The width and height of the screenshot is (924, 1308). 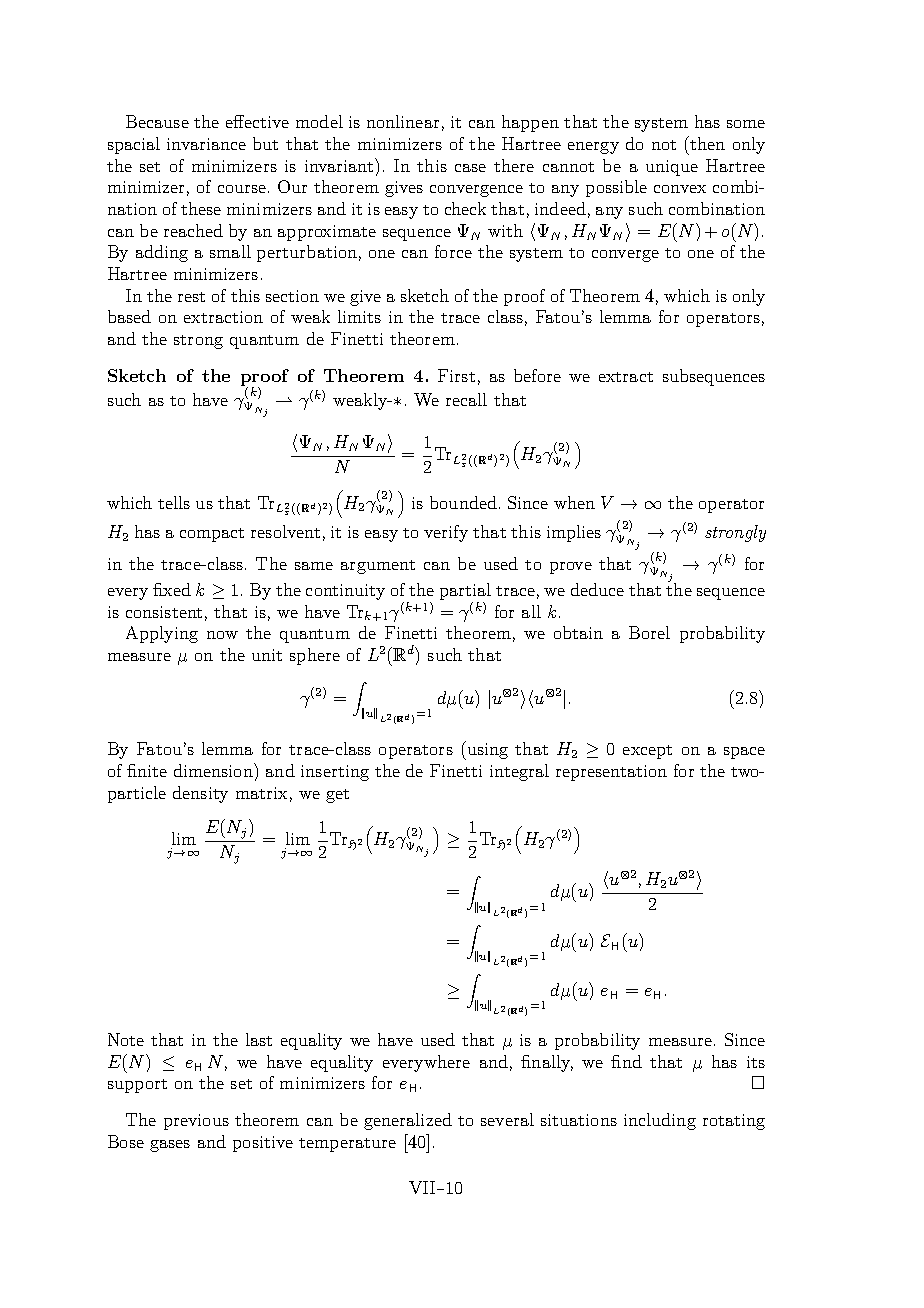 I want to click on including, so click(x=660, y=1121).
